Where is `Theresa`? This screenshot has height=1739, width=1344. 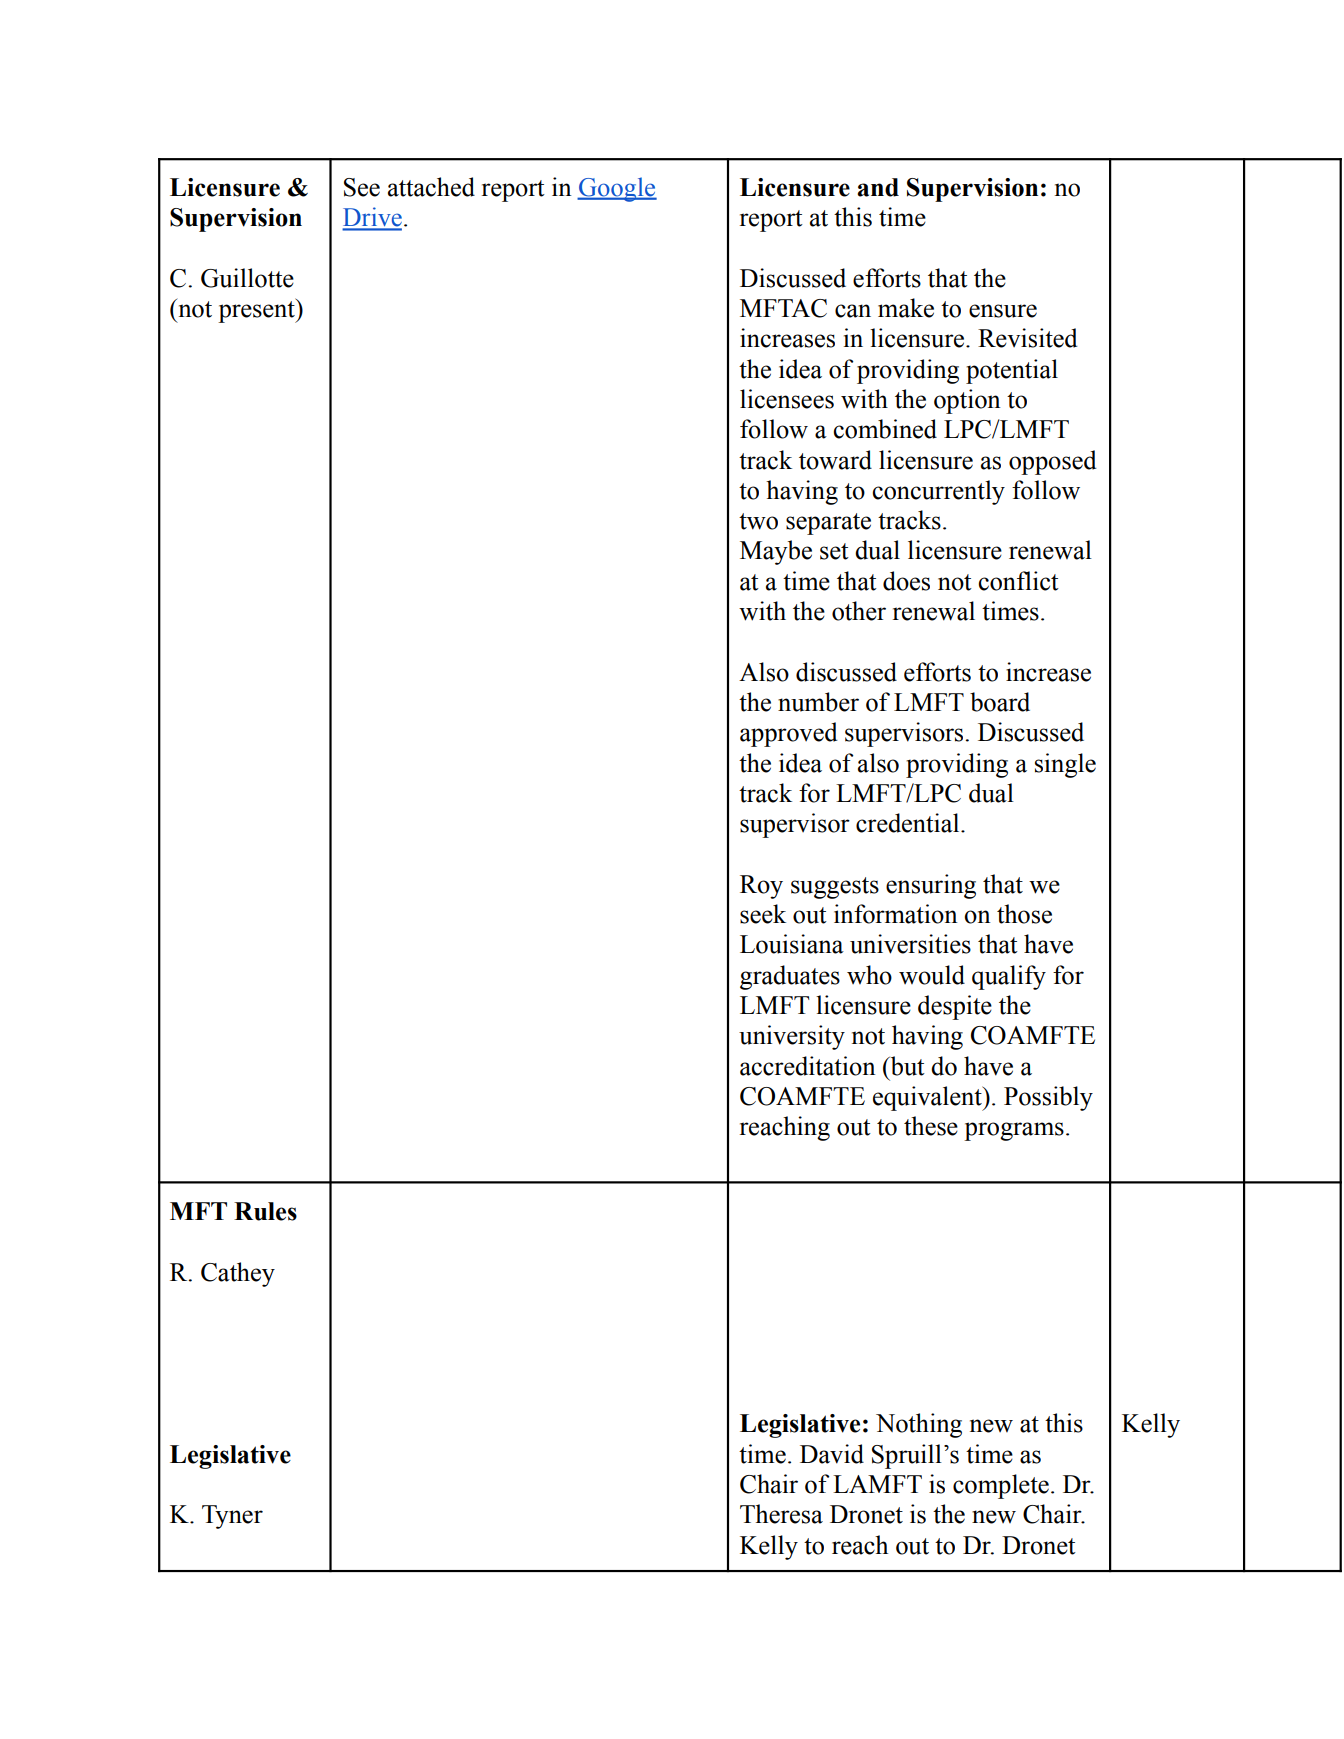
Theresa is located at coordinates (781, 1514).
